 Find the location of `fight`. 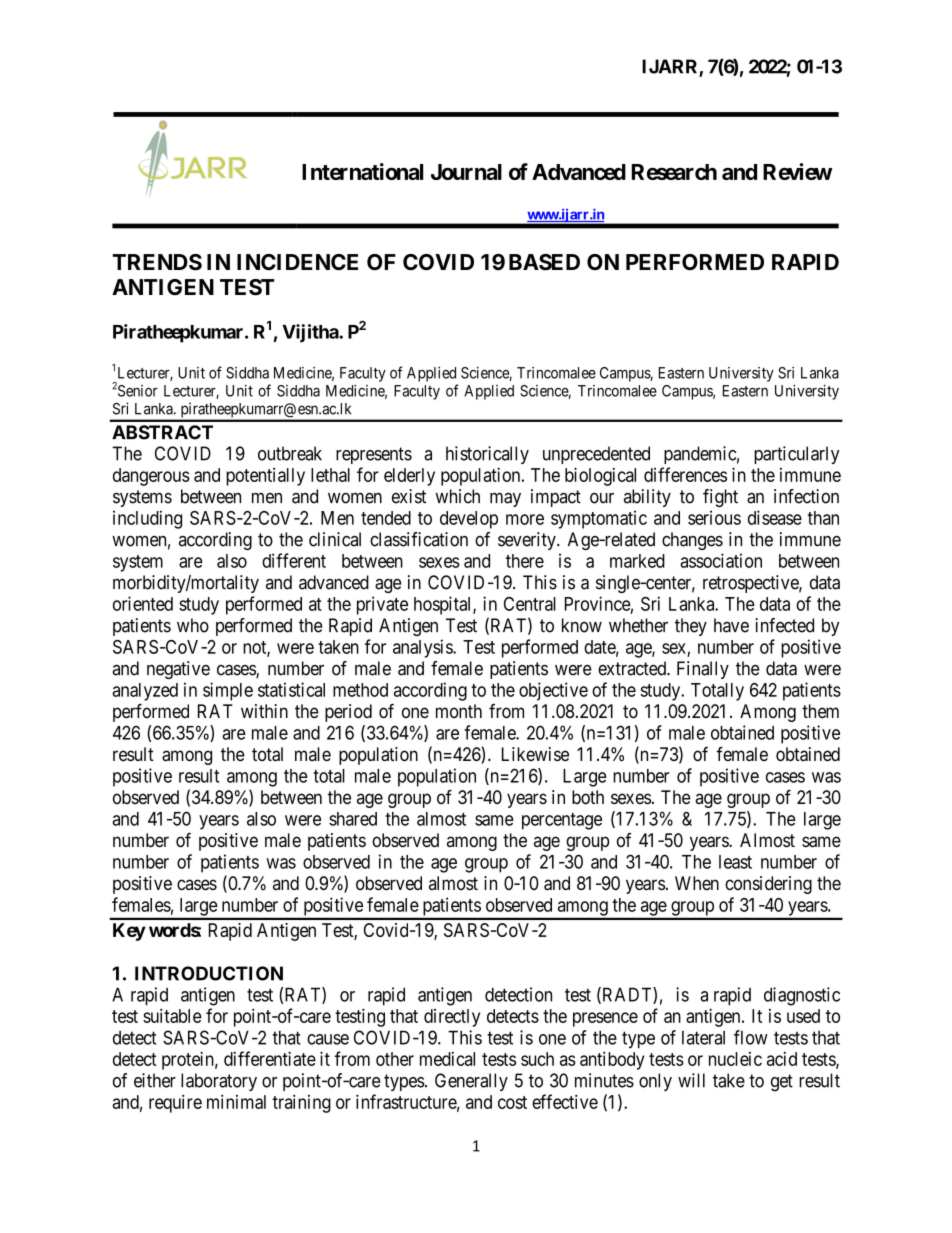

fight is located at coordinates (720, 498).
